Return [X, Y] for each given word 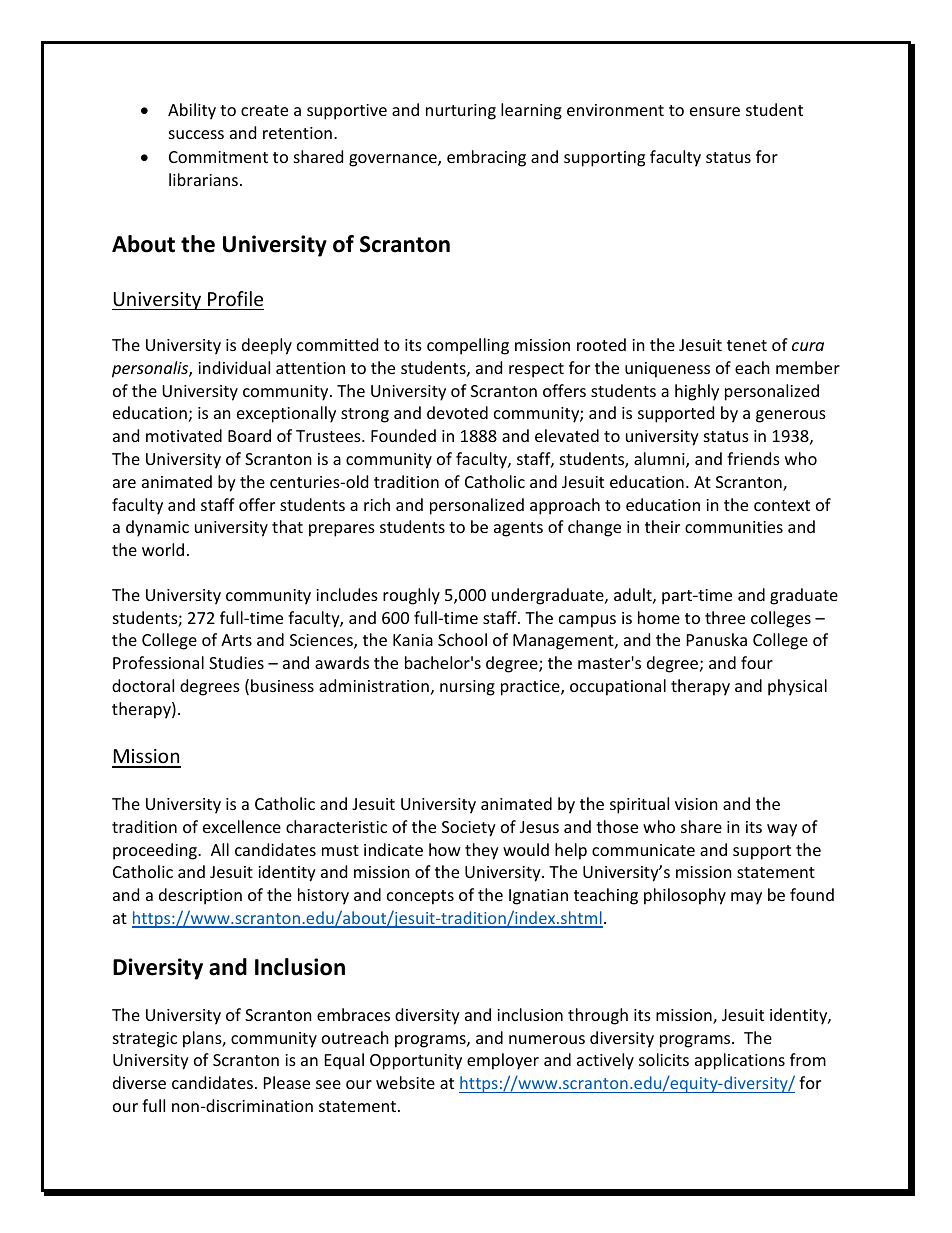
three [725, 617]
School [462, 639]
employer [503, 1061]
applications [740, 1061]
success [196, 134]
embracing [486, 158]
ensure [715, 111]
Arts [236, 640]
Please [287, 1082]
